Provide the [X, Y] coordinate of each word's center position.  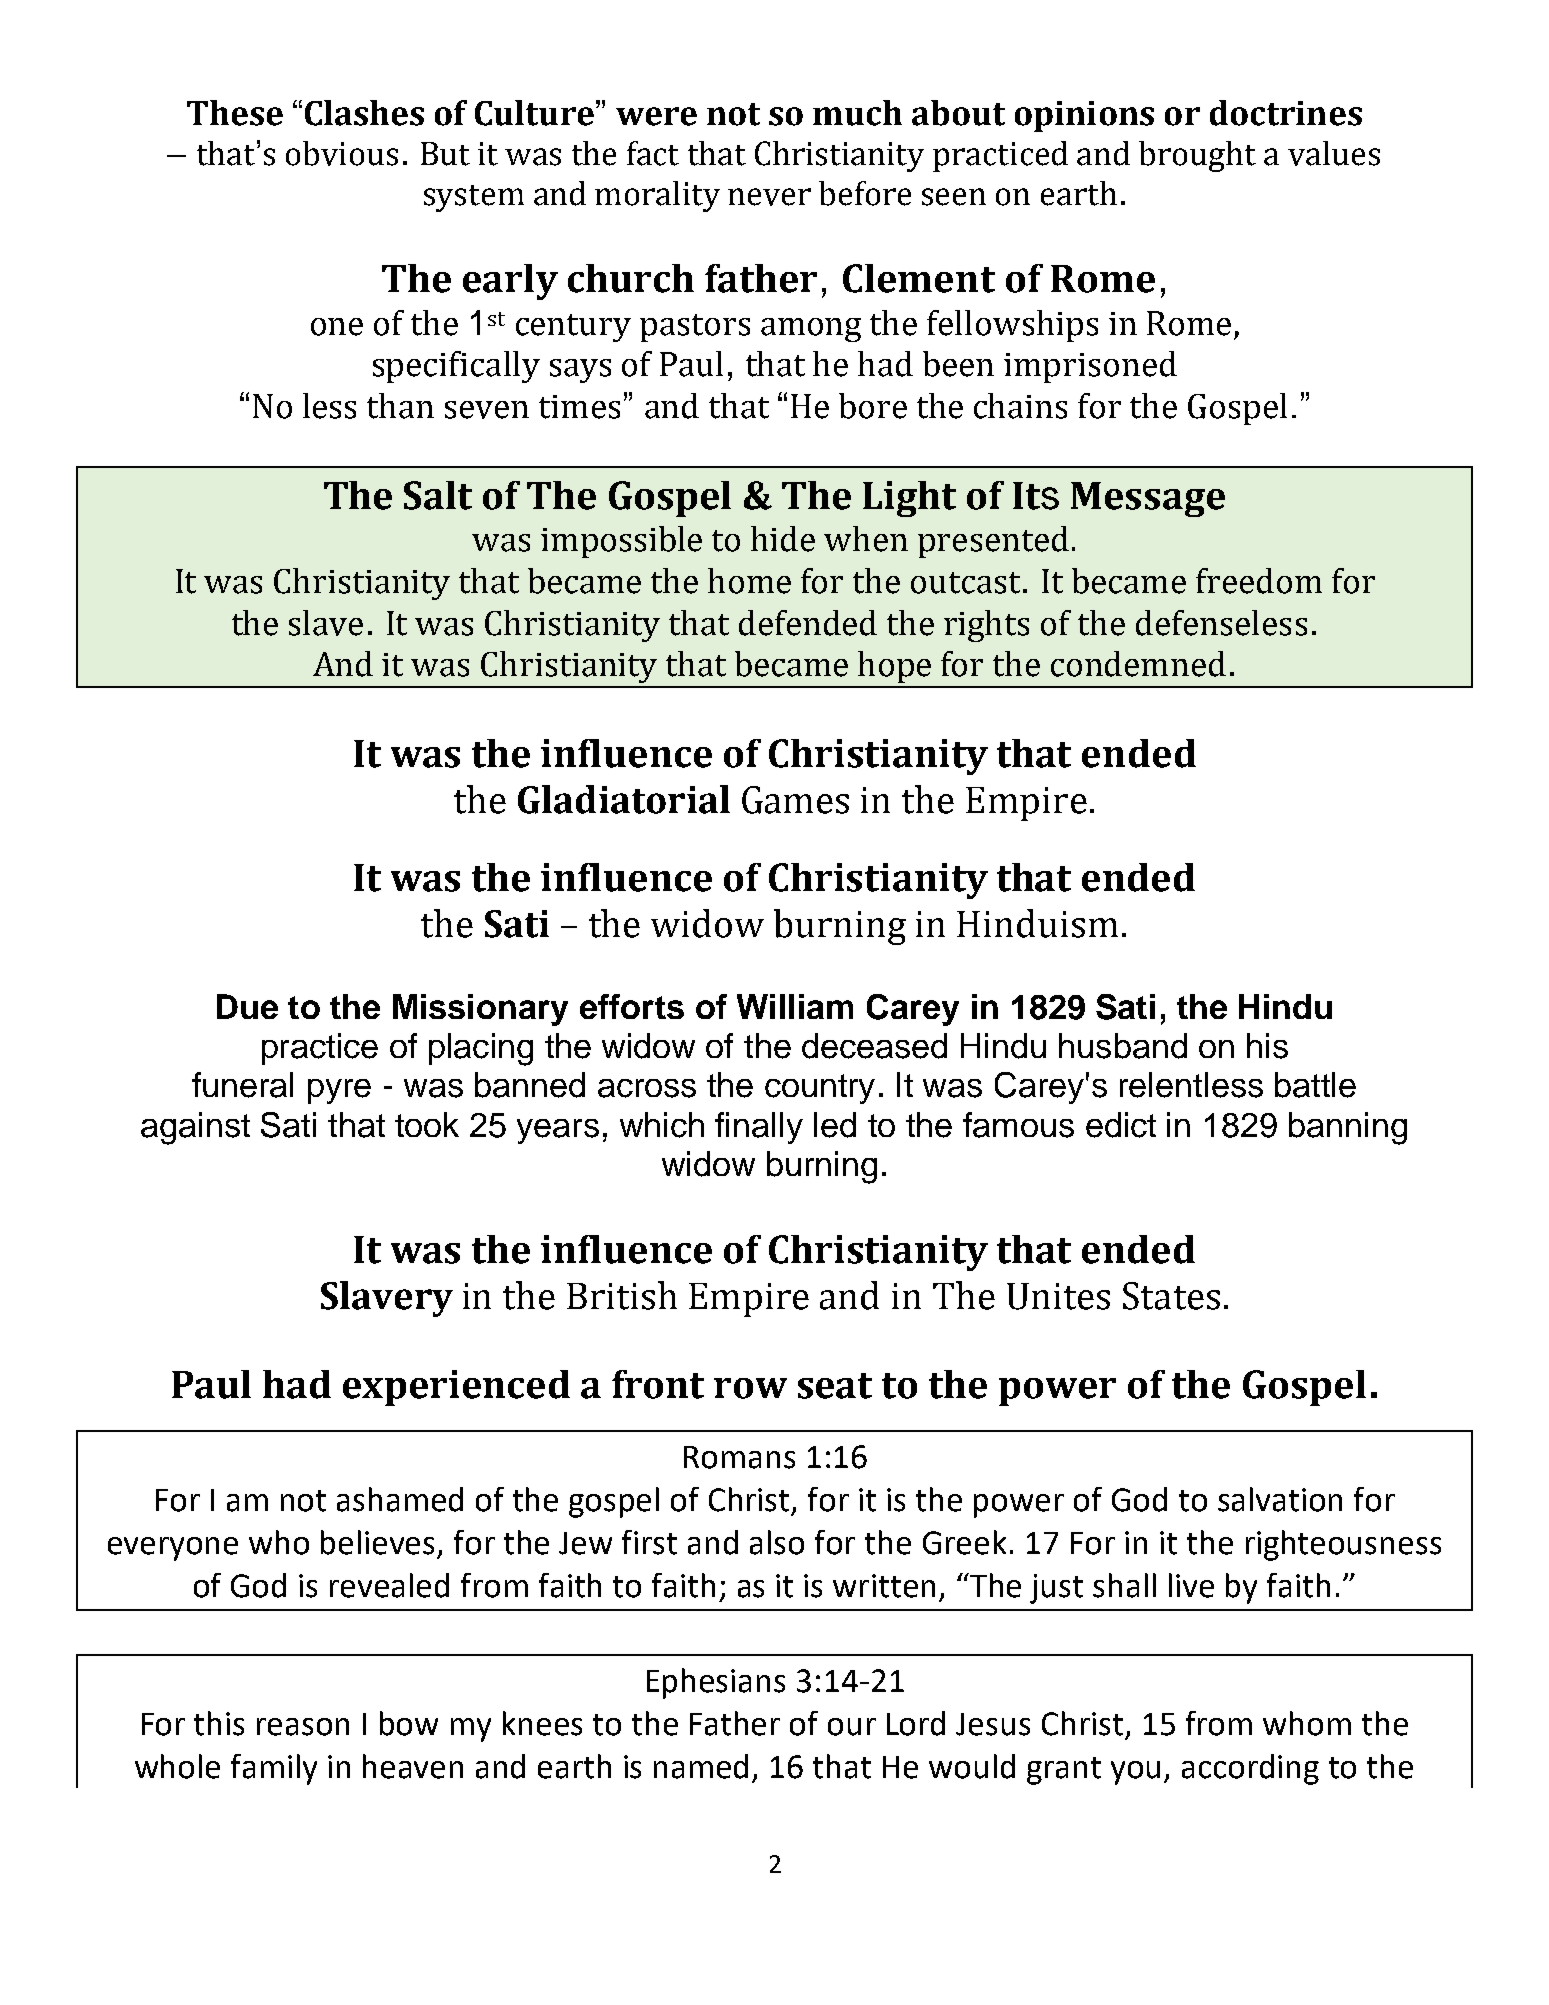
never [769, 197]
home [749, 581]
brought [1197, 156]
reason [303, 1727]
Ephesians [716, 1683]
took [427, 1124]
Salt [438, 495]
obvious [342, 153]
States [1171, 1296]
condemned [1138, 664]
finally [759, 1128]
